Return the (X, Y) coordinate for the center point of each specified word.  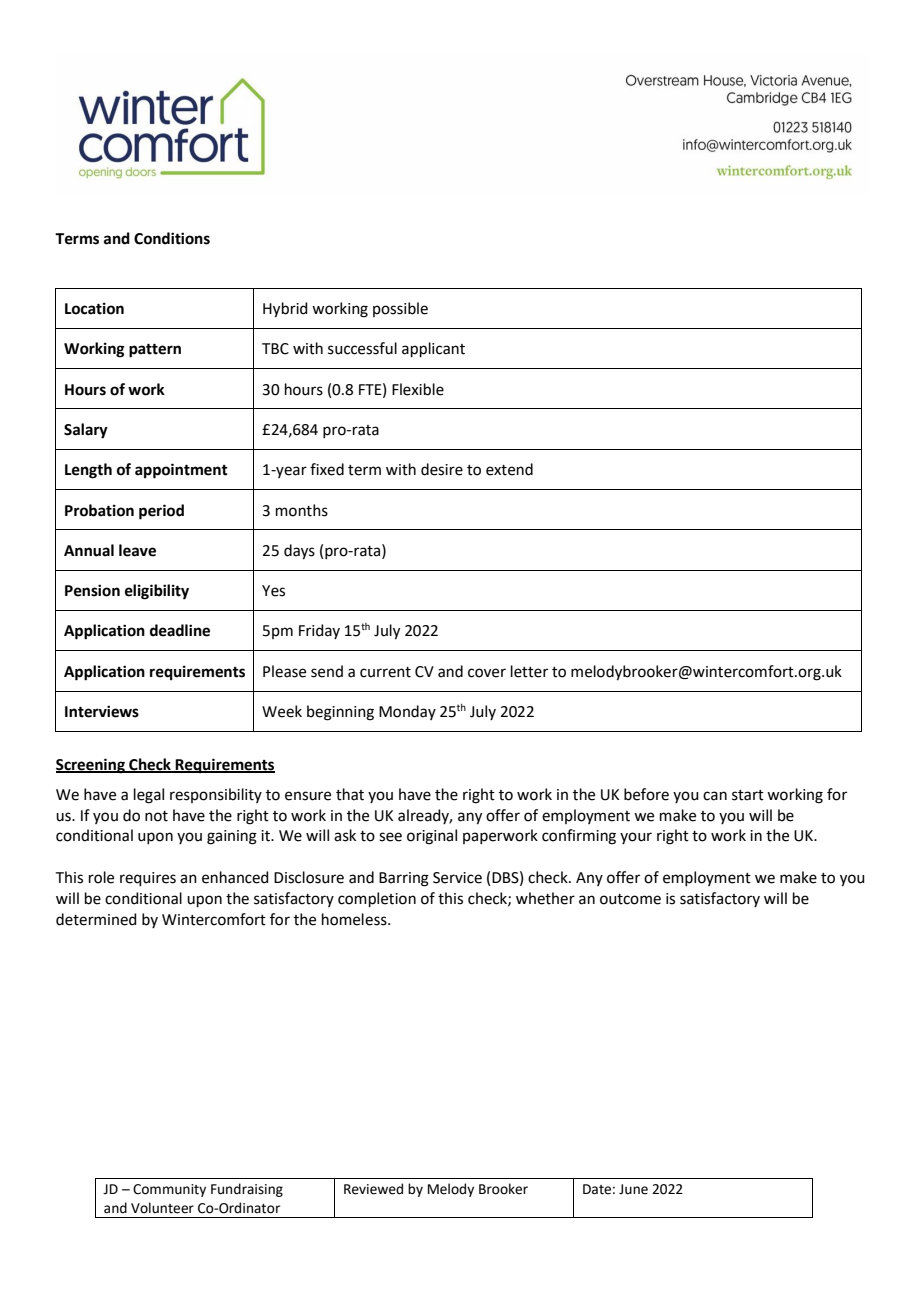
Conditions (172, 238)
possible (400, 309)
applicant (433, 349)
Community (169, 1190)
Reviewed (373, 1189)
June (633, 1189)
